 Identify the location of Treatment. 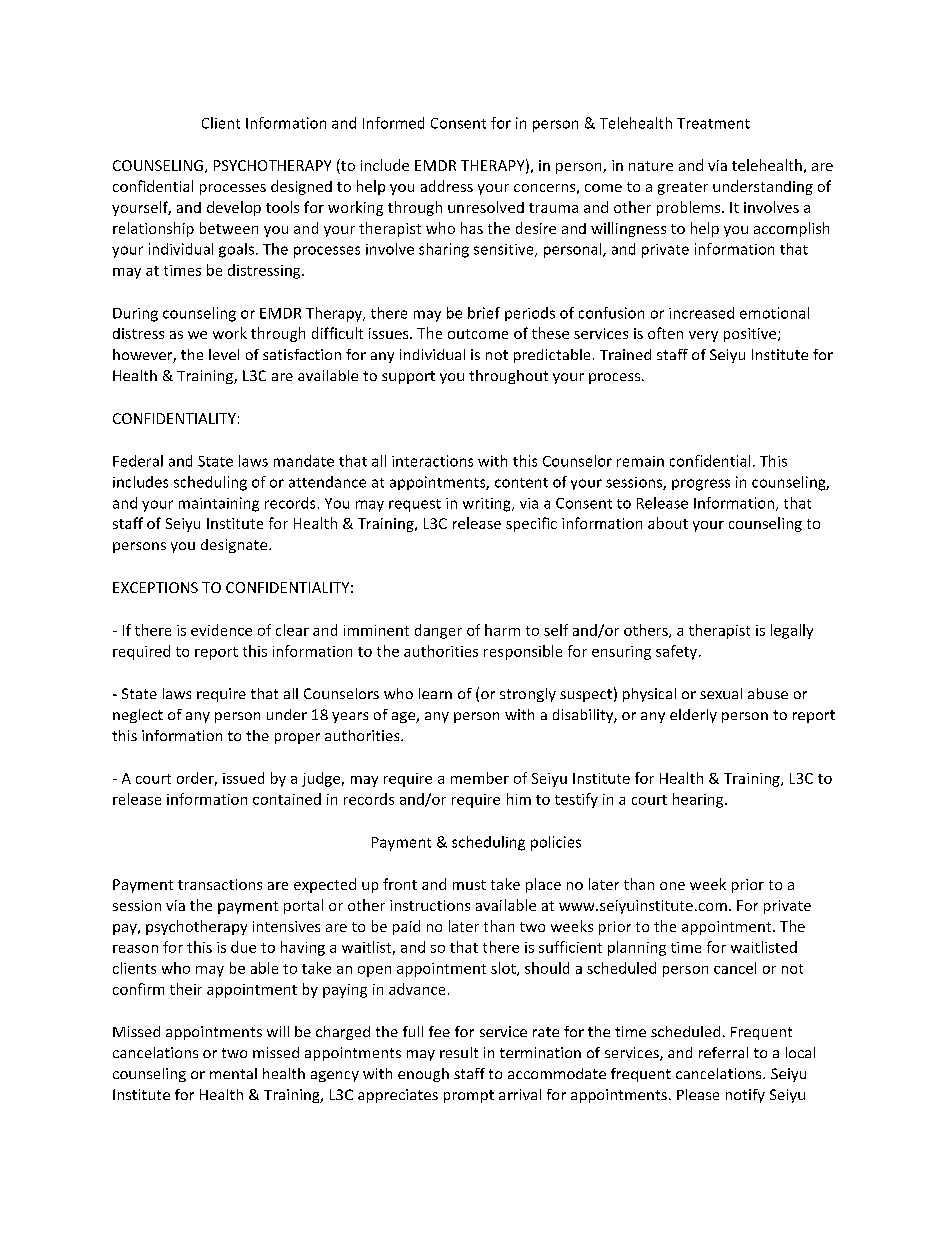
(713, 123).
